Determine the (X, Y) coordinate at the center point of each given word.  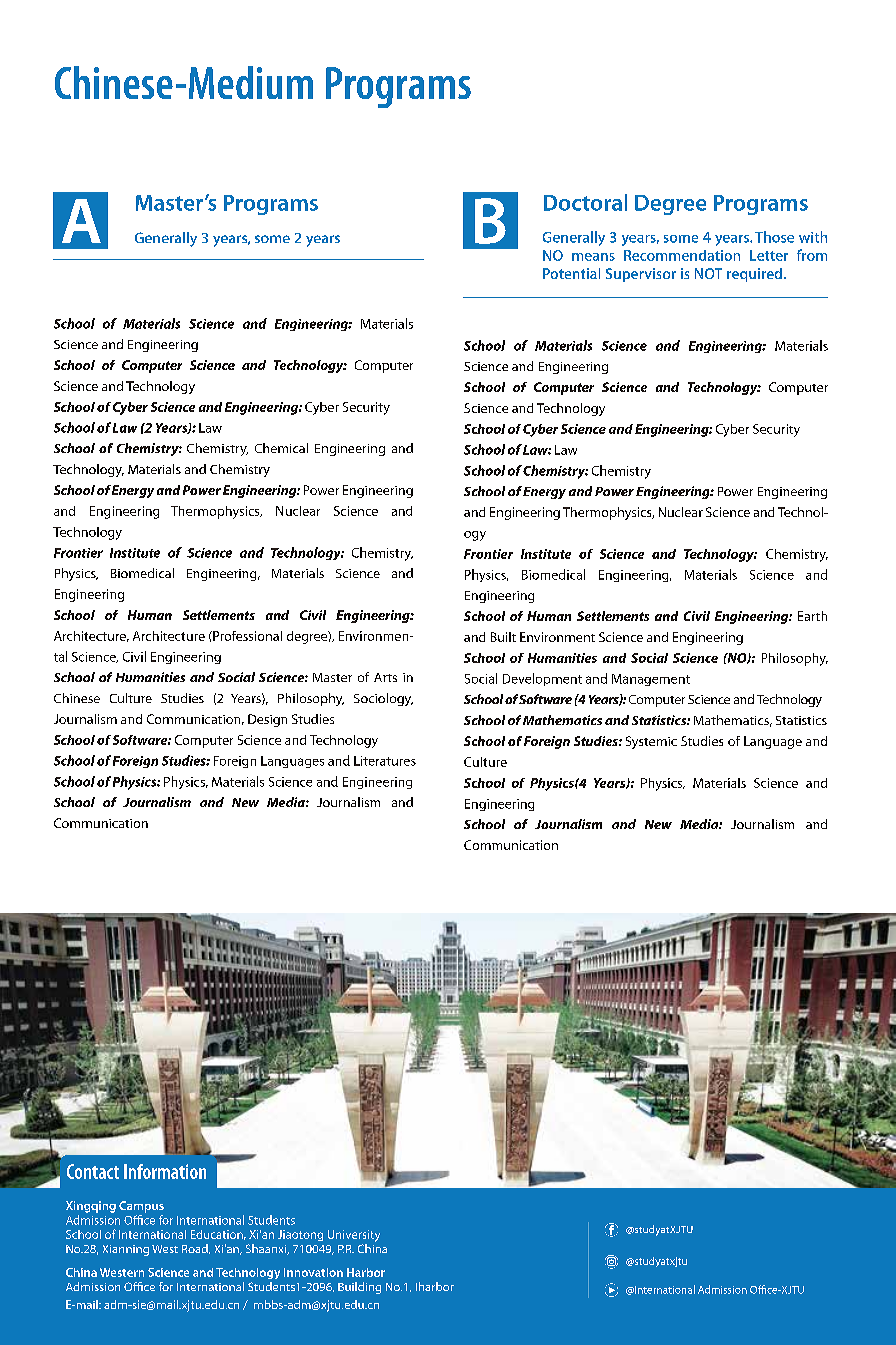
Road (196, 1249)
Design (267, 720)
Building (359, 1288)
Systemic (651, 742)
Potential (571, 273)
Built (503, 637)
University (354, 1236)
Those (774, 237)
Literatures (385, 761)
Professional (246, 636)
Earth (812, 616)
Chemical (281, 448)
